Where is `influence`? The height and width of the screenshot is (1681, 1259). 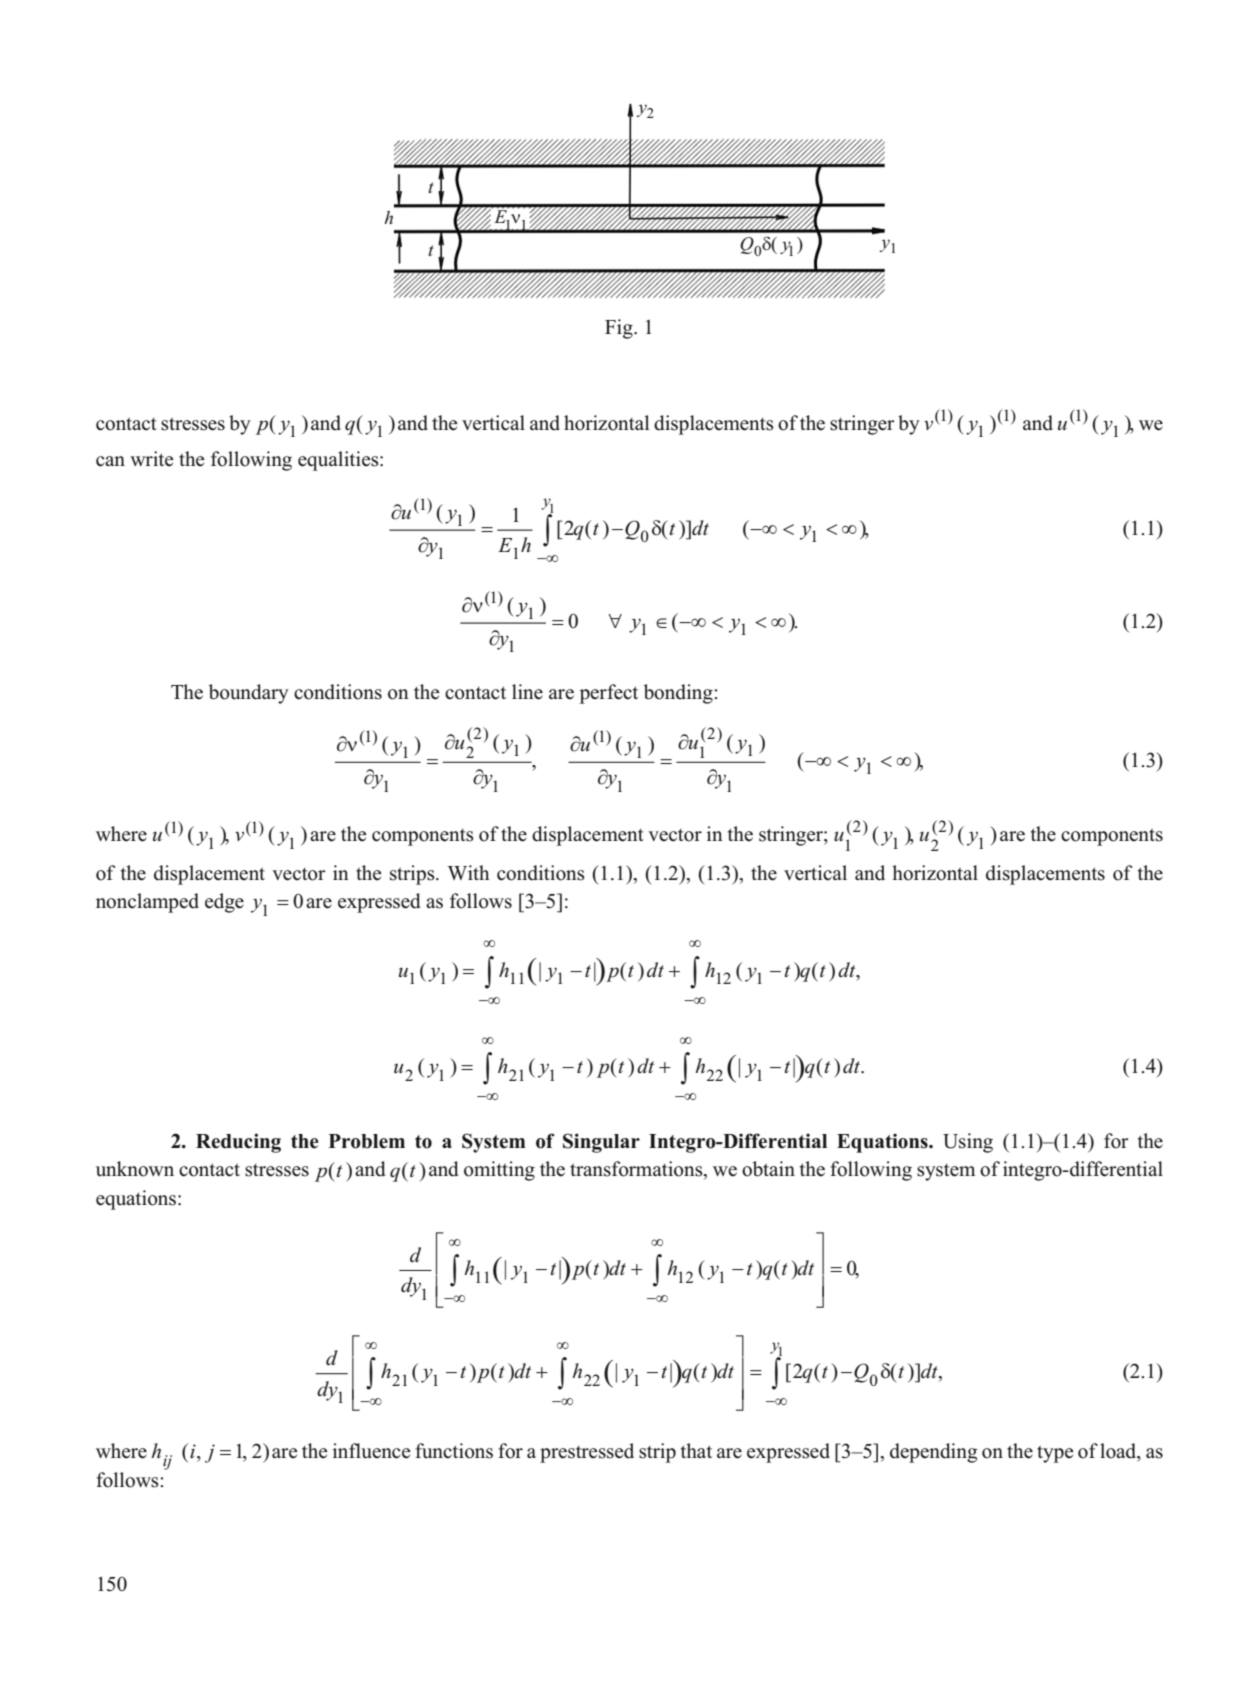 influence is located at coordinates (371, 1451).
